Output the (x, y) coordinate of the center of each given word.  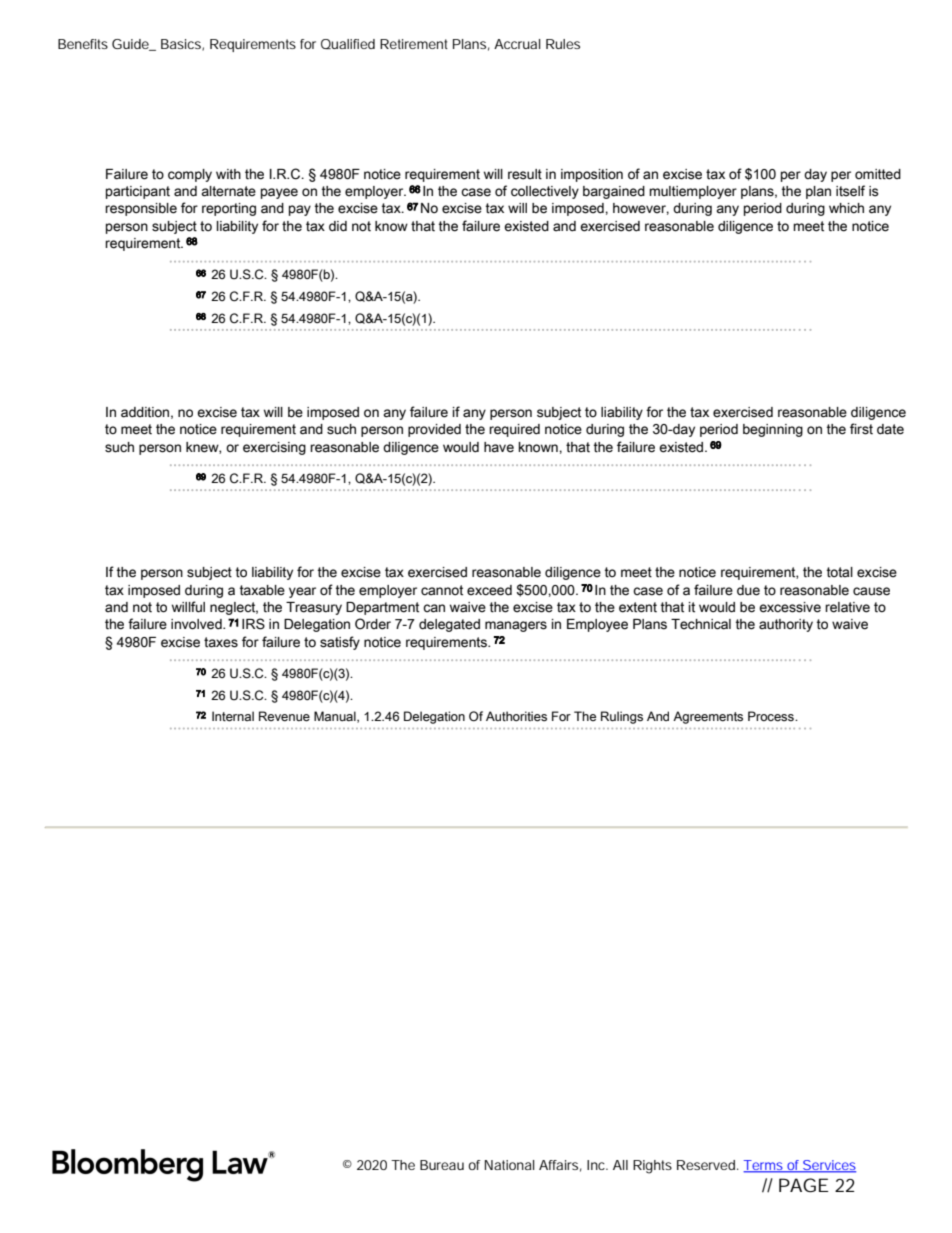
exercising (274, 448)
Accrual (517, 44)
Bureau (442, 1165)
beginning (773, 430)
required (514, 430)
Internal (233, 716)
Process (772, 716)
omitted (878, 174)
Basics (182, 45)
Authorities (516, 716)
